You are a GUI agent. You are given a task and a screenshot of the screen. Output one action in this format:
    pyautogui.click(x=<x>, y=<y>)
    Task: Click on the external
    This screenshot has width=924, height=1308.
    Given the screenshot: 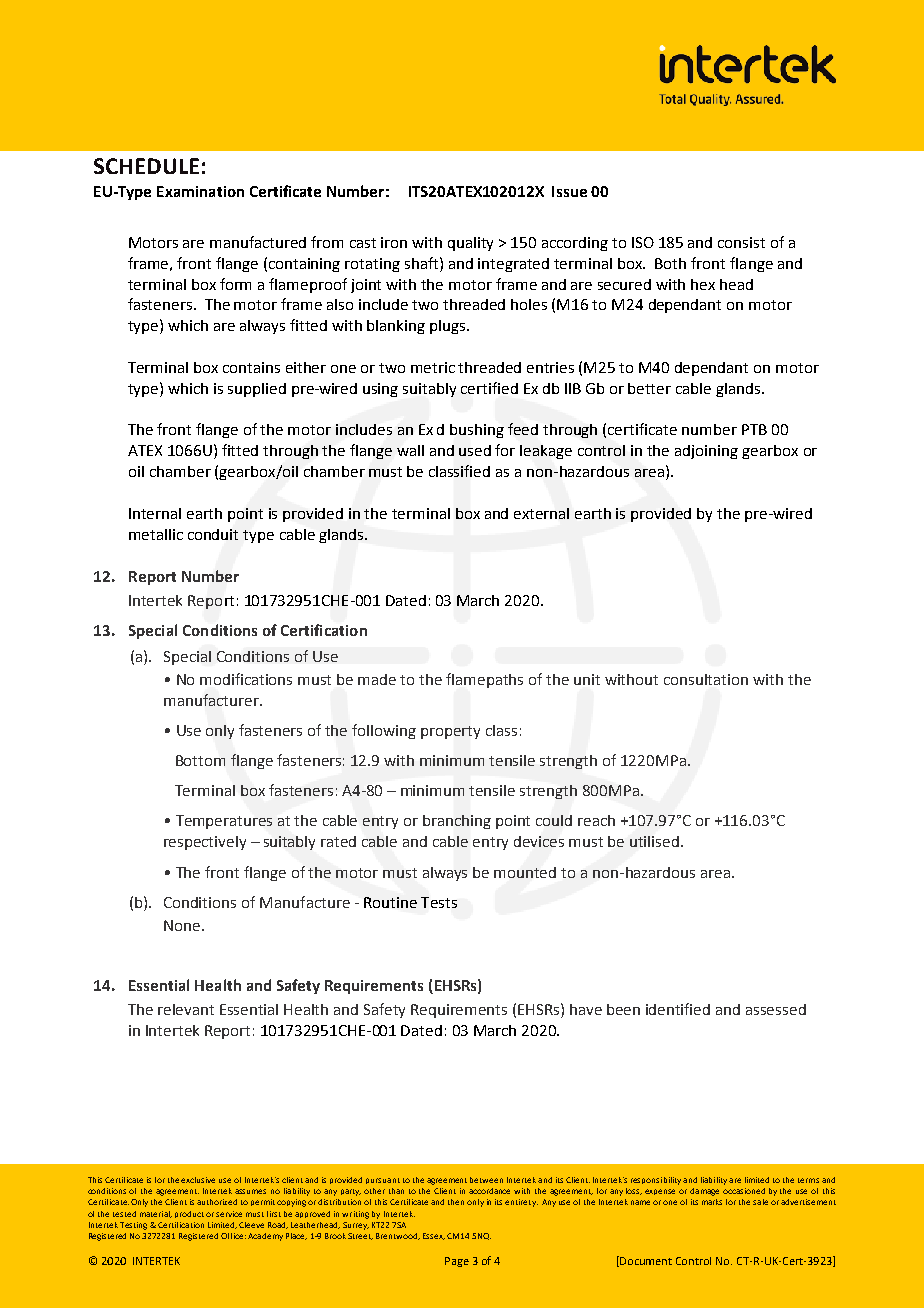 What is the action you would take?
    pyautogui.click(x=541, y=513)
